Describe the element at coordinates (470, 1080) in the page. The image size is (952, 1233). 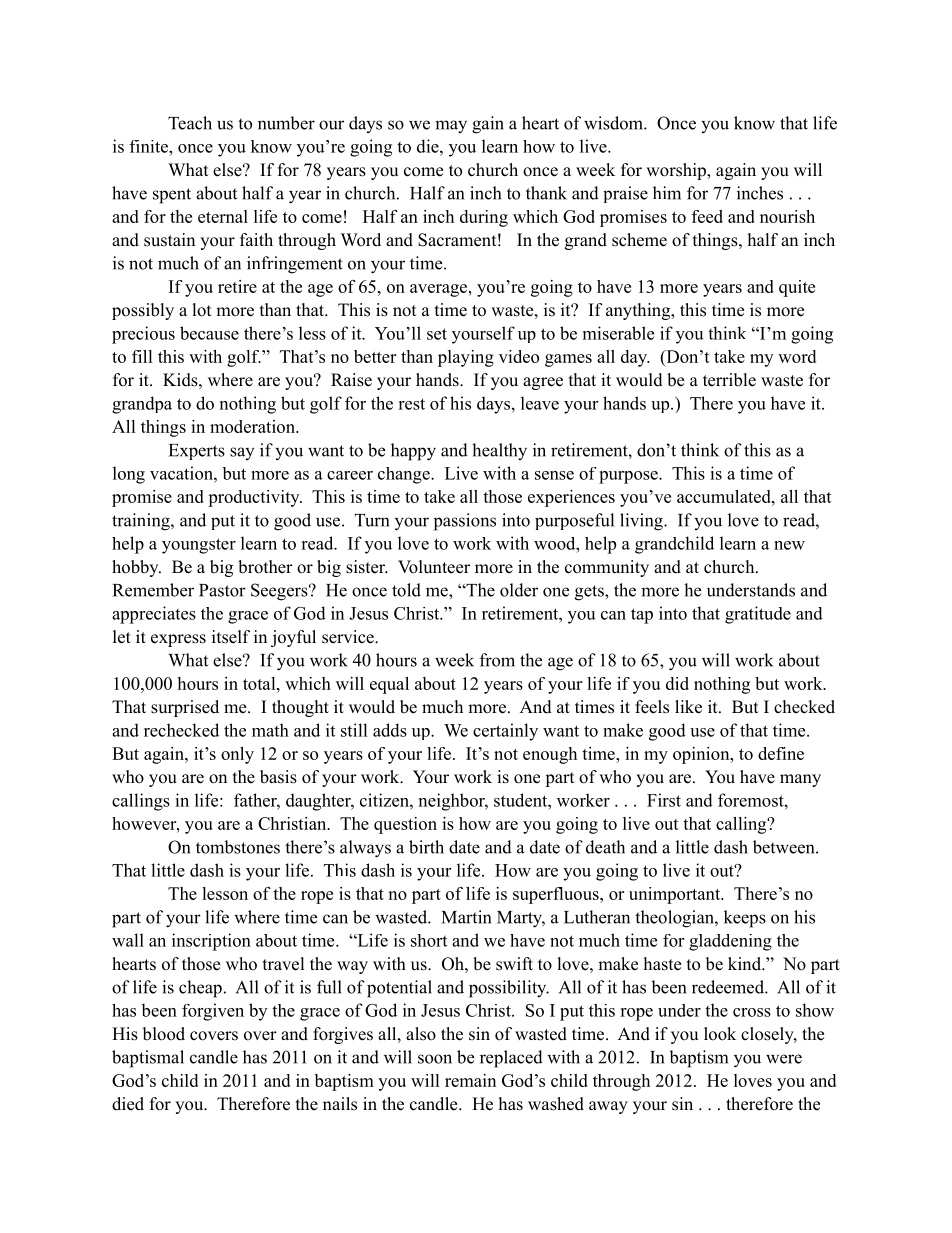
I see `remain` at that location.
